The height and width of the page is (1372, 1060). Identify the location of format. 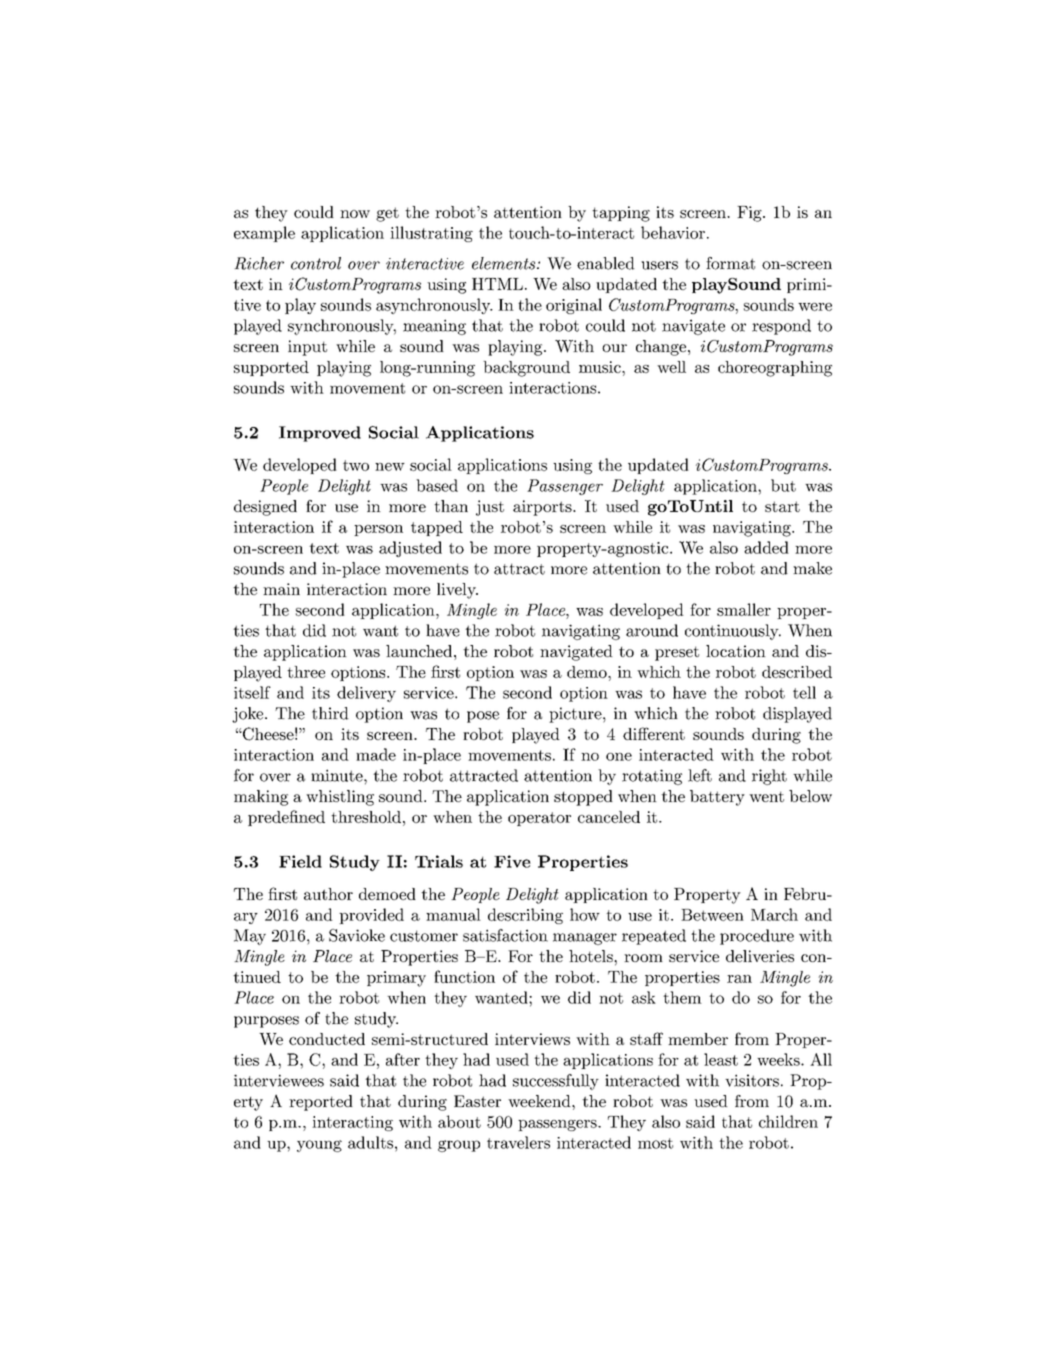
(730, 263).
